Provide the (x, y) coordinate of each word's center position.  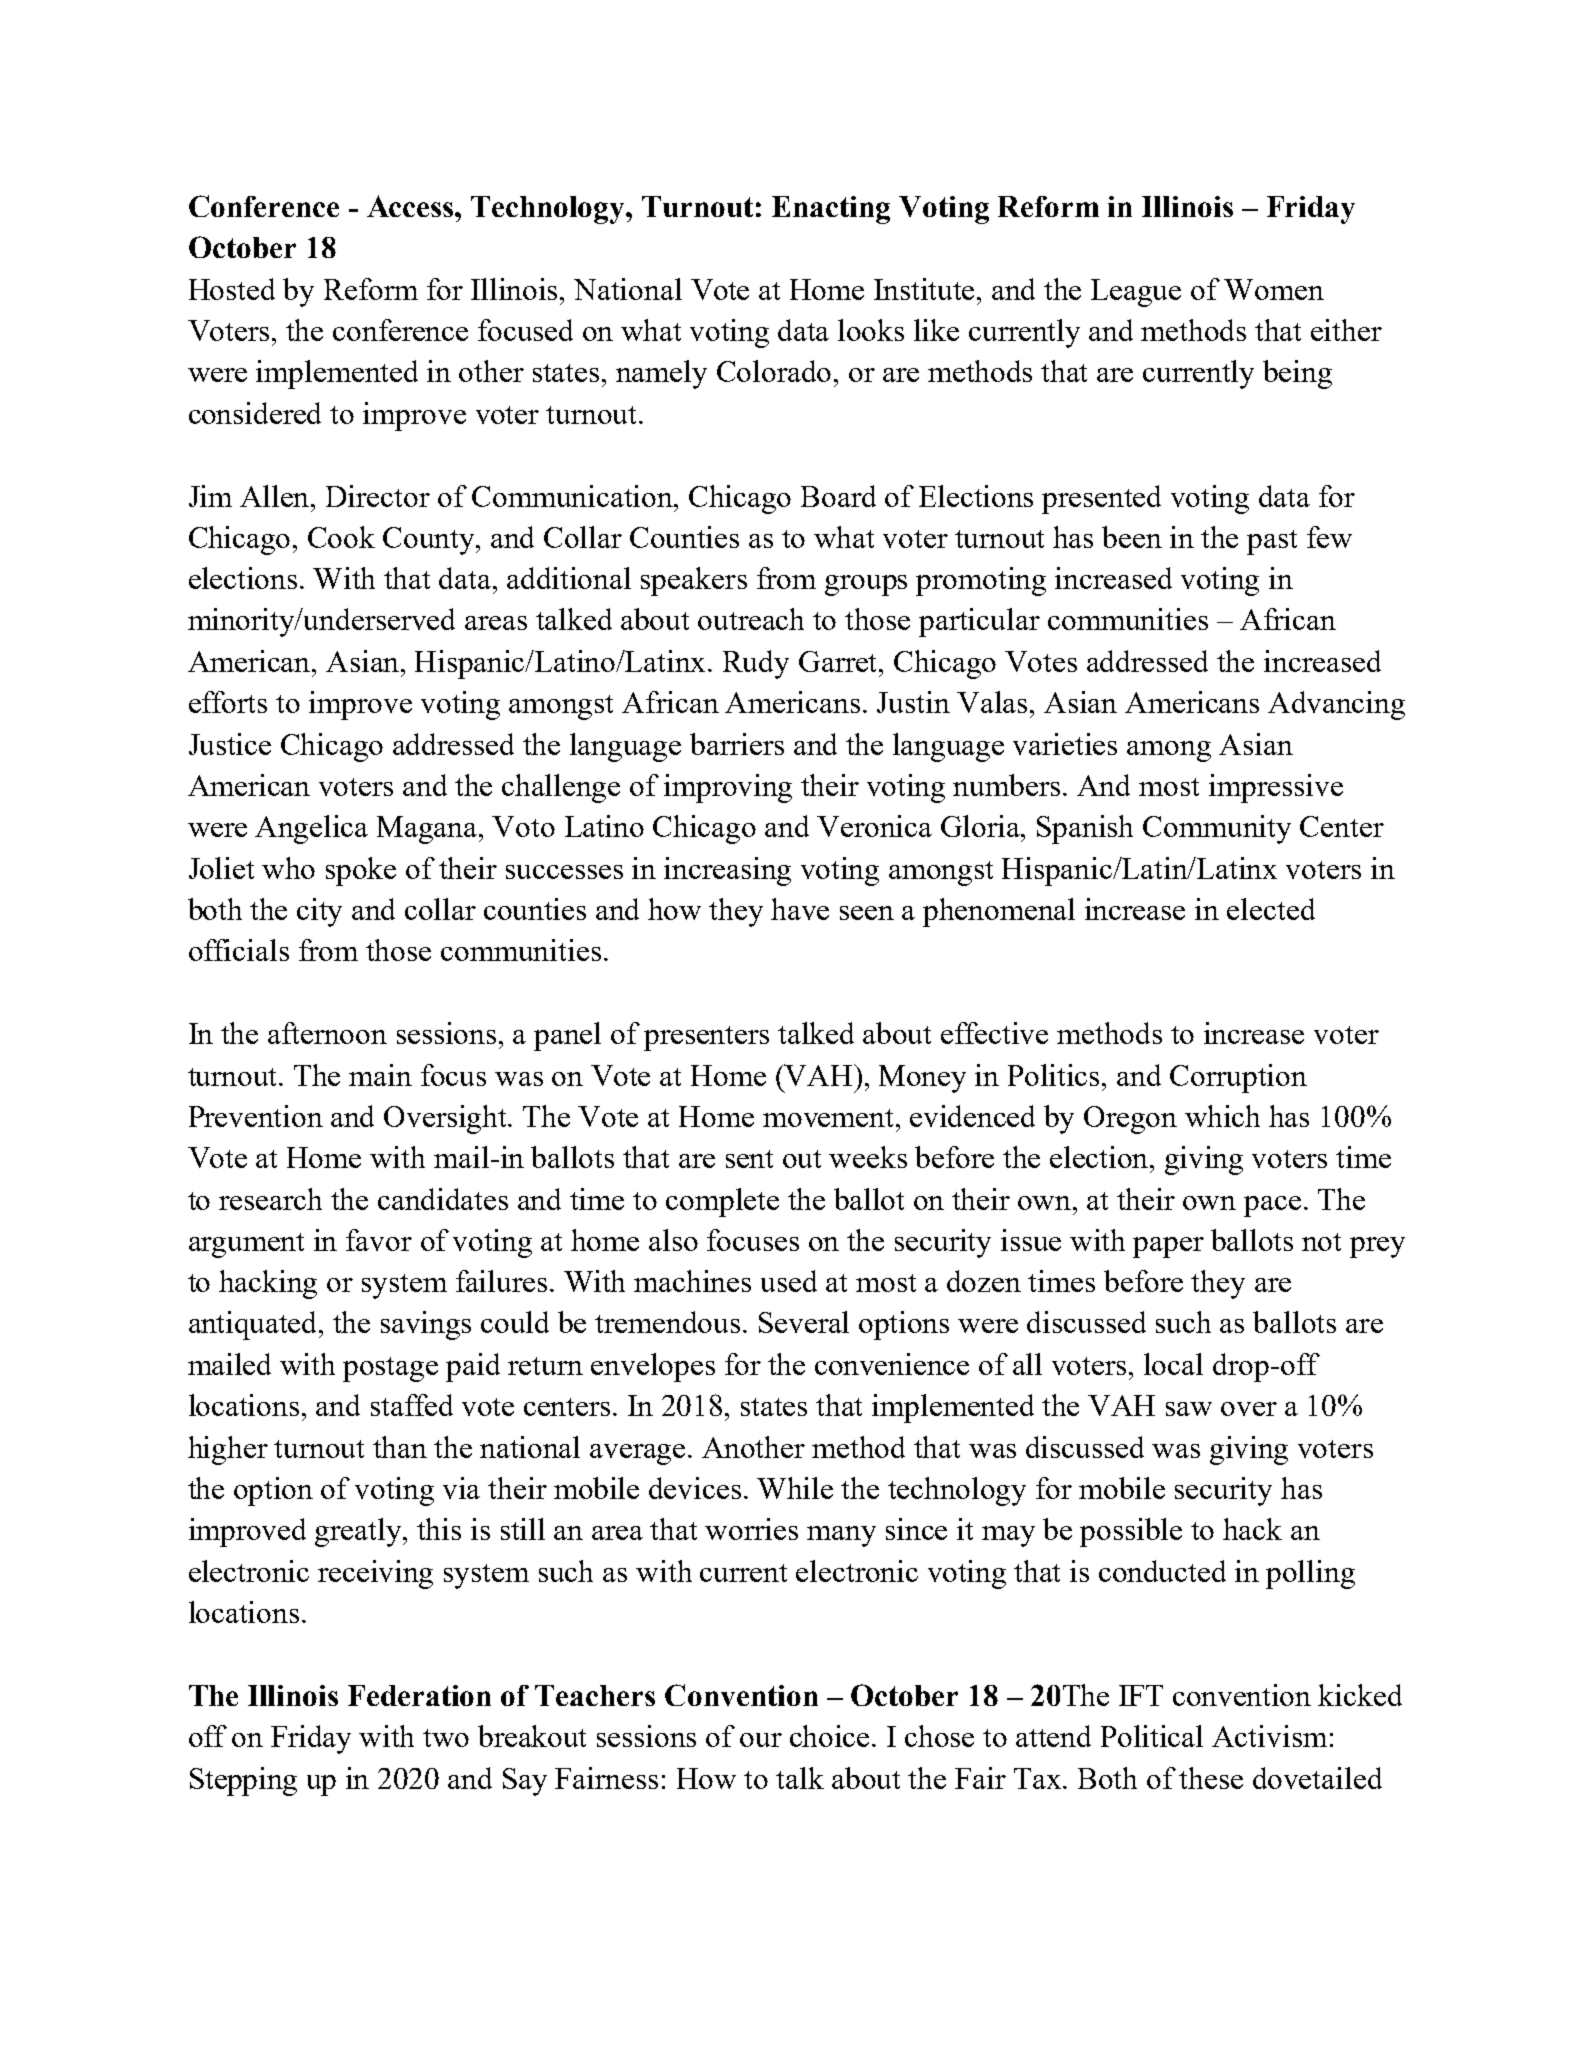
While (795, 1488)
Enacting (831, 210)
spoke (361, 871)
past (1272, 542)
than (400, 1447)
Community (1217, 829)
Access (411, 206)
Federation (419, 1695)
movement (830, 1118)
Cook (341, 537)
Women (1274, 289)
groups (866, 585)
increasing (727, 871)
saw (1189, 1409)
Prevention (256, 1116)
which (1222, 1116)
